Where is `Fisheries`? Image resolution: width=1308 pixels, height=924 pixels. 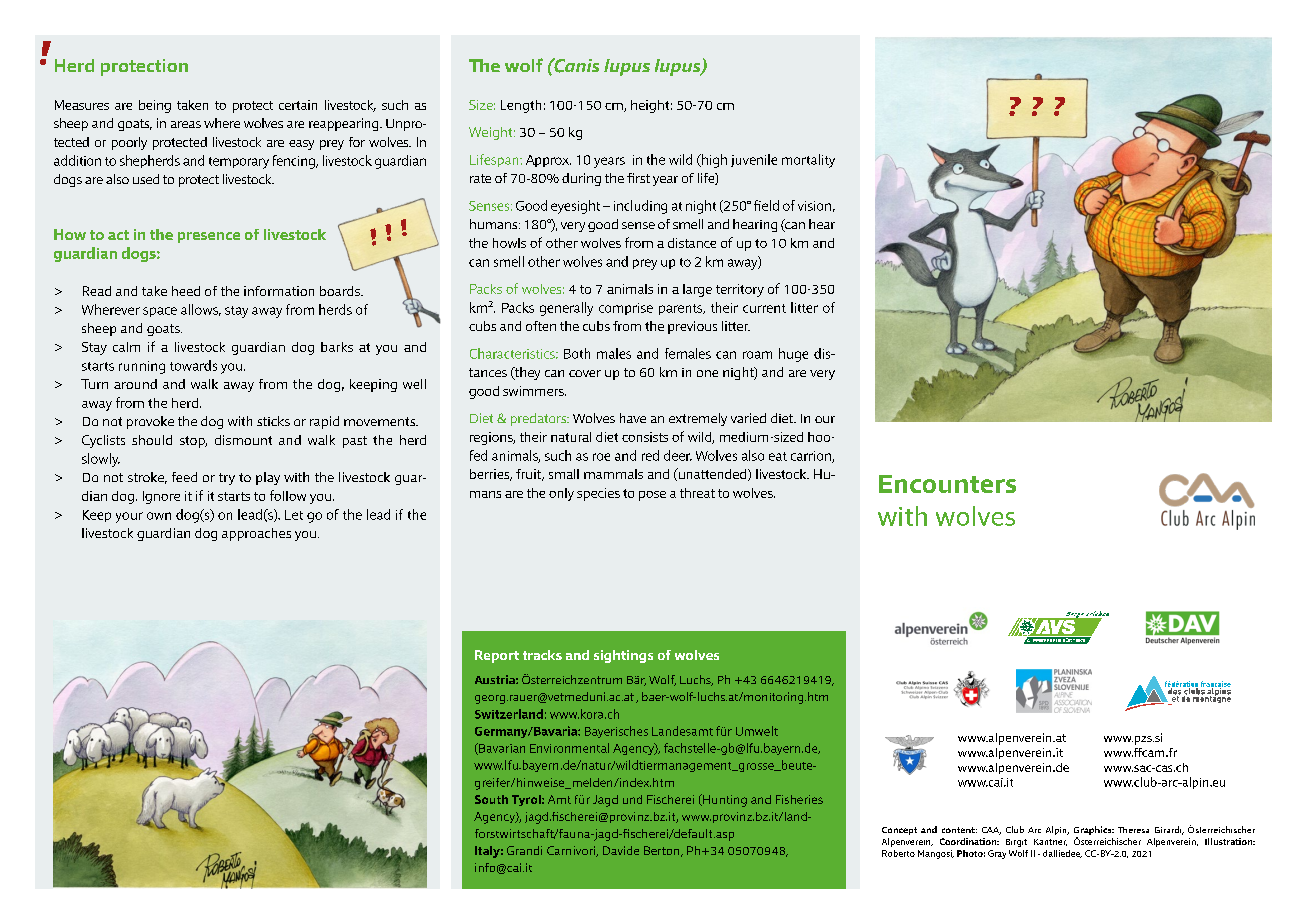 Fisheries is located at coordinates (799, 799).
